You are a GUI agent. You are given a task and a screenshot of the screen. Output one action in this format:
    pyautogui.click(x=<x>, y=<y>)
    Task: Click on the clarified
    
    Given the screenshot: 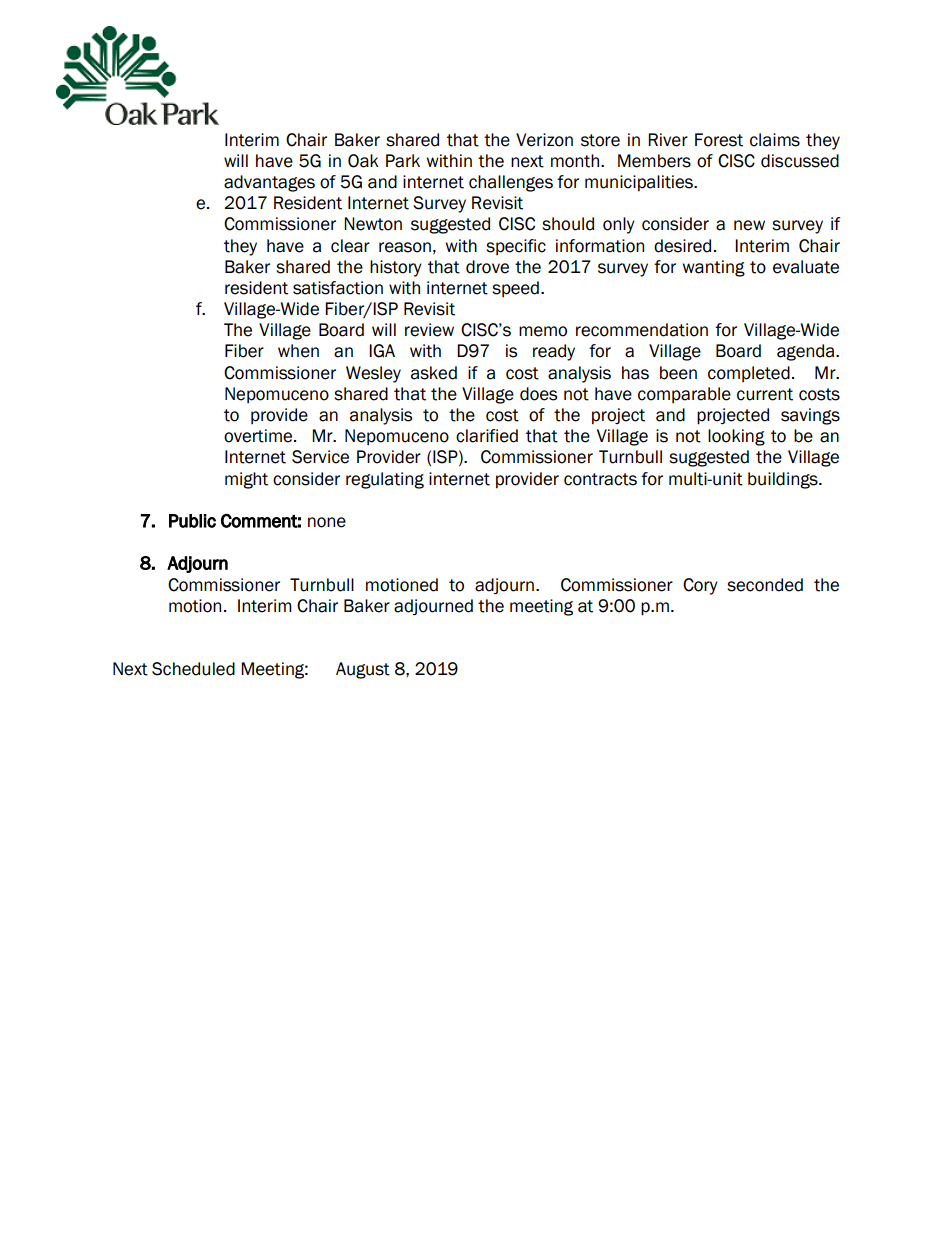 What is the action you would take?
    pyautogui.click(x=487, y=436)
